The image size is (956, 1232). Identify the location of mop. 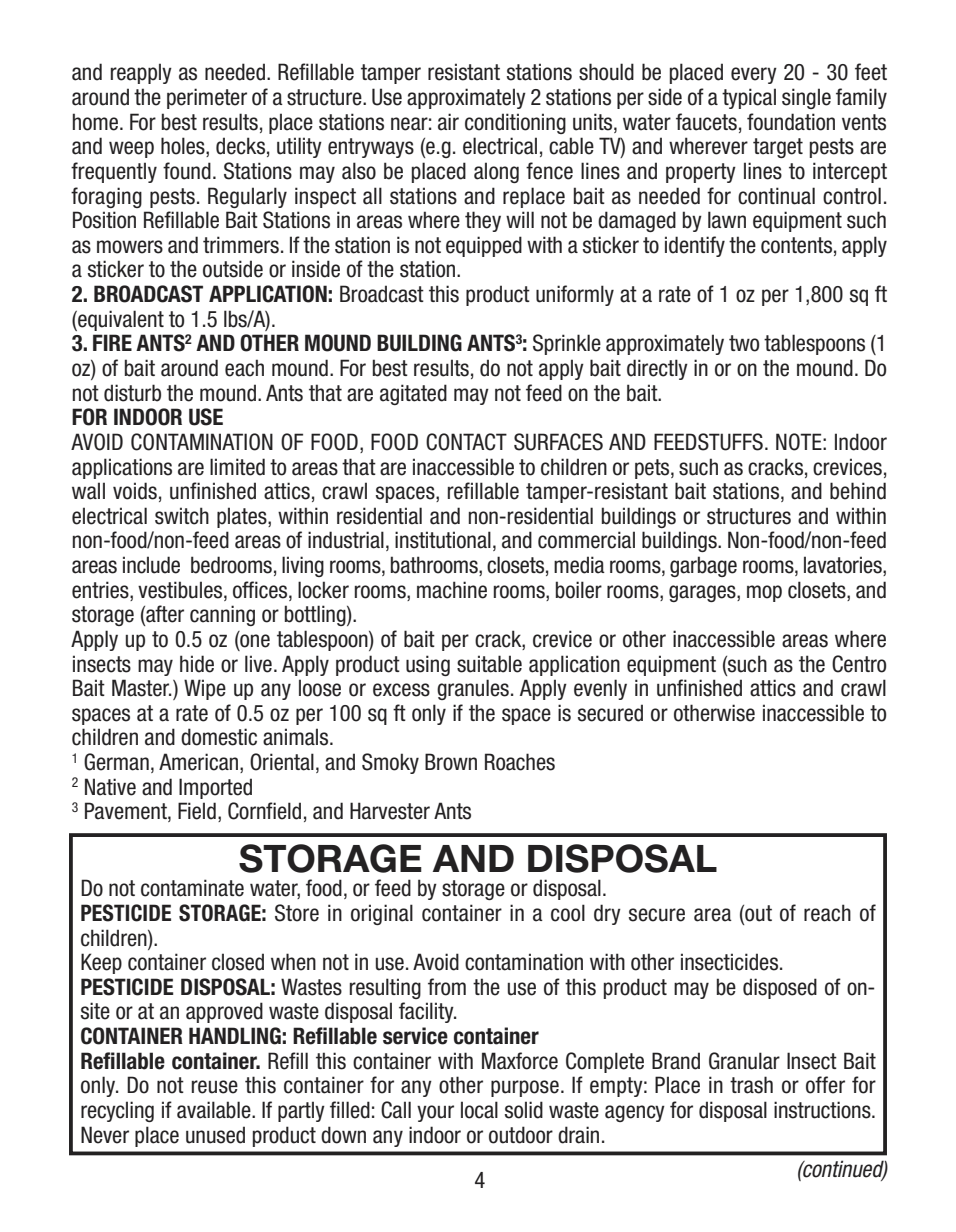
(764, 593).
